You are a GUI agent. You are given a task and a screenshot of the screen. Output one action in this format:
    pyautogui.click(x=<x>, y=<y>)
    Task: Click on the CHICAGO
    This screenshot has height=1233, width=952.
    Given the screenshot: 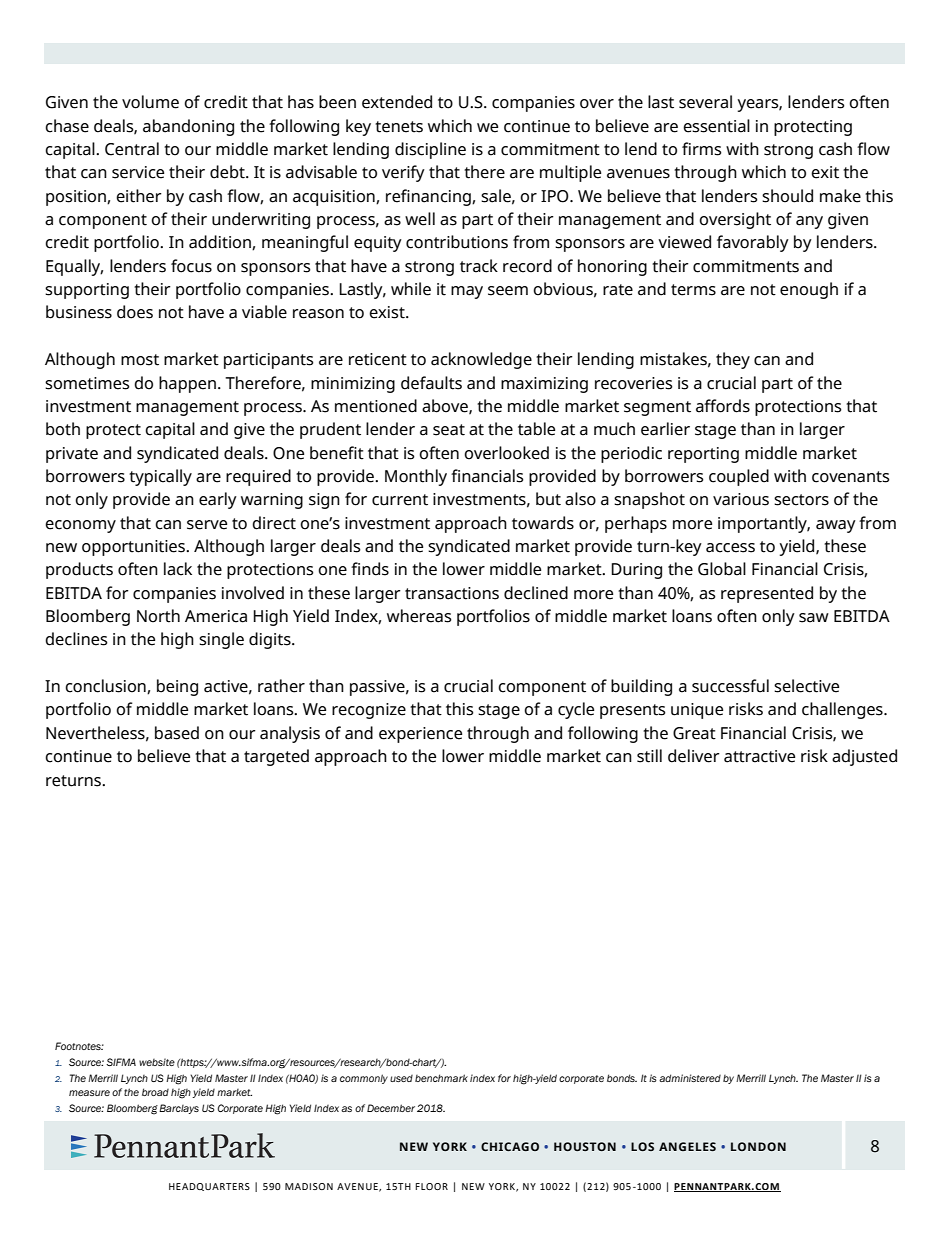 What is the action you would take?
    pyautogui.click(x=510, y=1146)
